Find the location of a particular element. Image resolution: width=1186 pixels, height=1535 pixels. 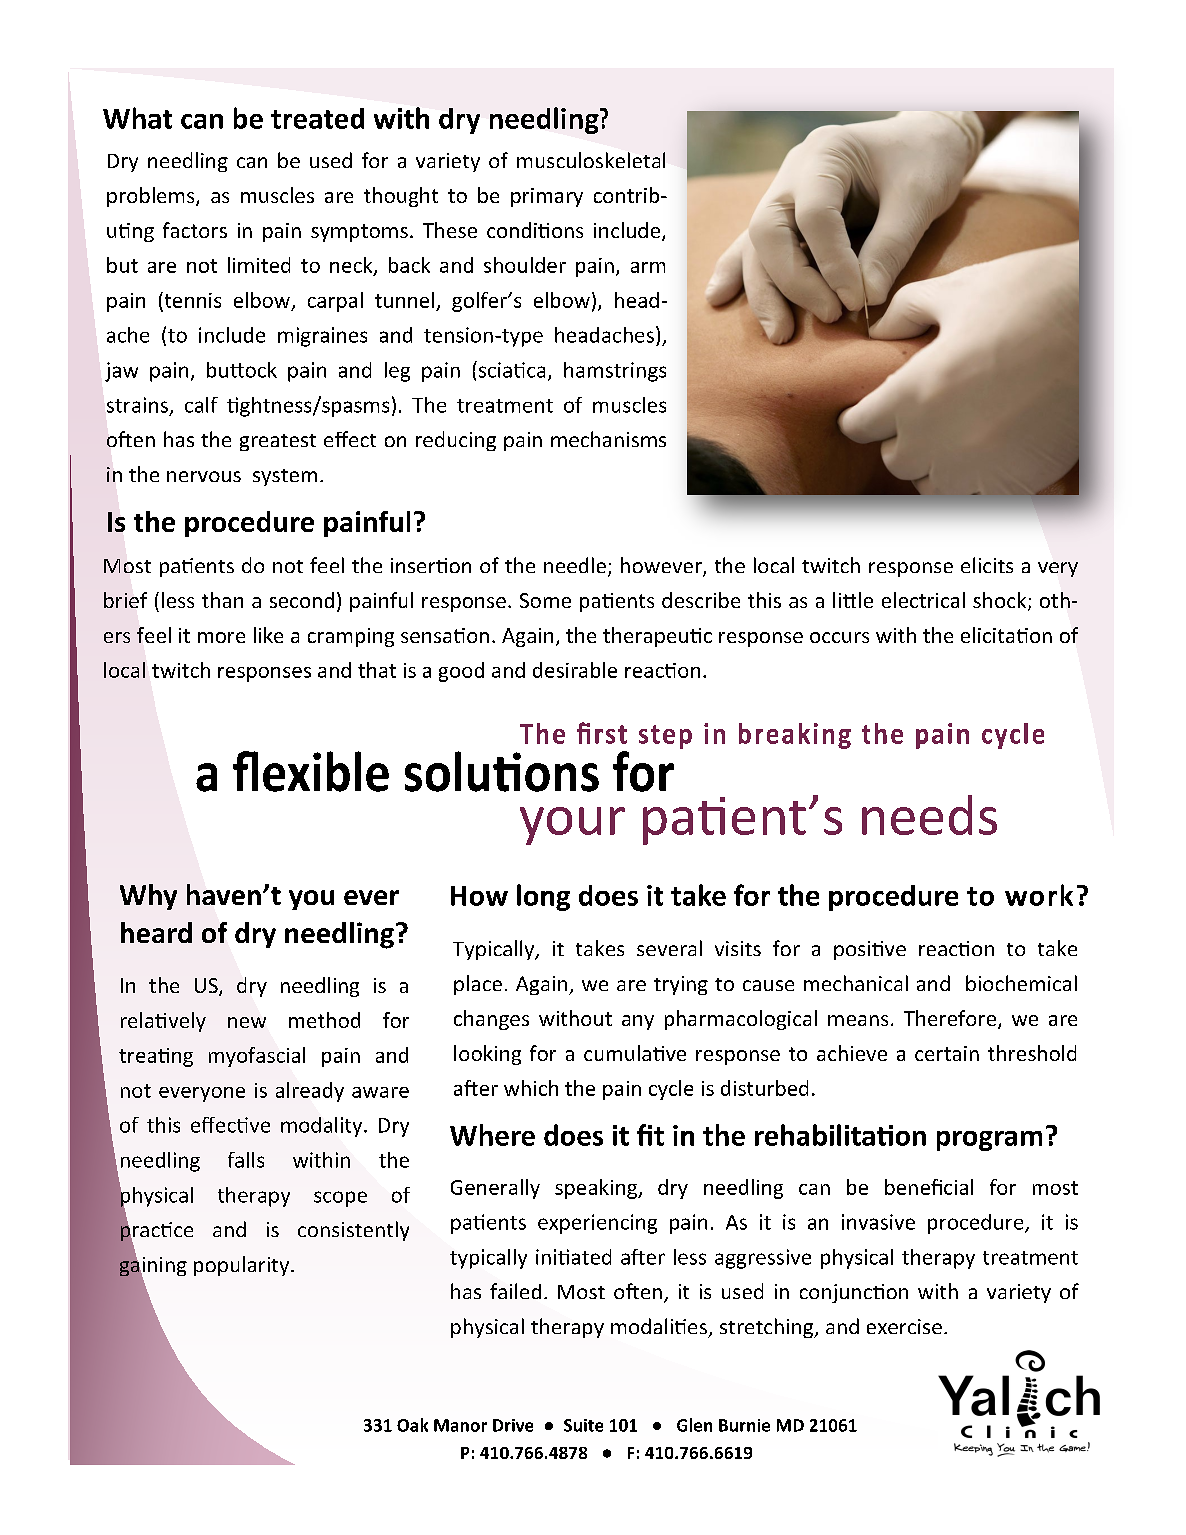

musculoskeletal is located at coordinates (591, 160).
